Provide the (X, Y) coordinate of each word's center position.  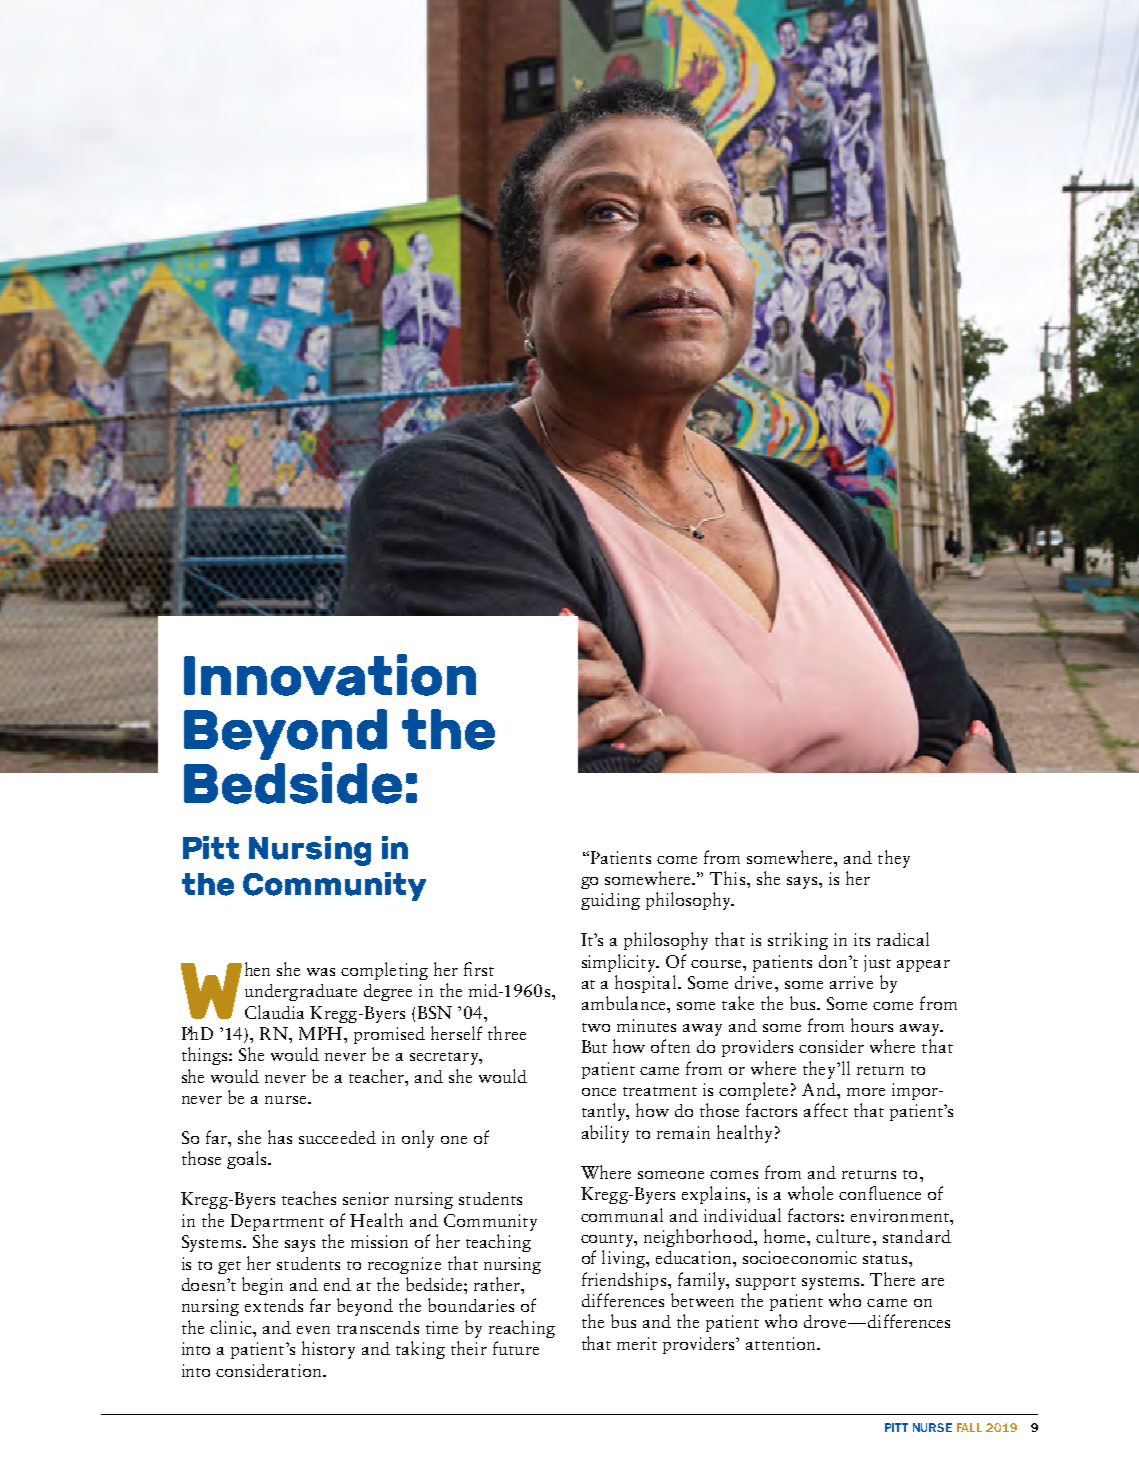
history (328, 1350)
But (594, 1046)
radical (903, 939)
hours (872, 1025)
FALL (969, 1427)
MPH (320, 1033)
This (727, 878)
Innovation (330, 675)
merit (637, 1343)
